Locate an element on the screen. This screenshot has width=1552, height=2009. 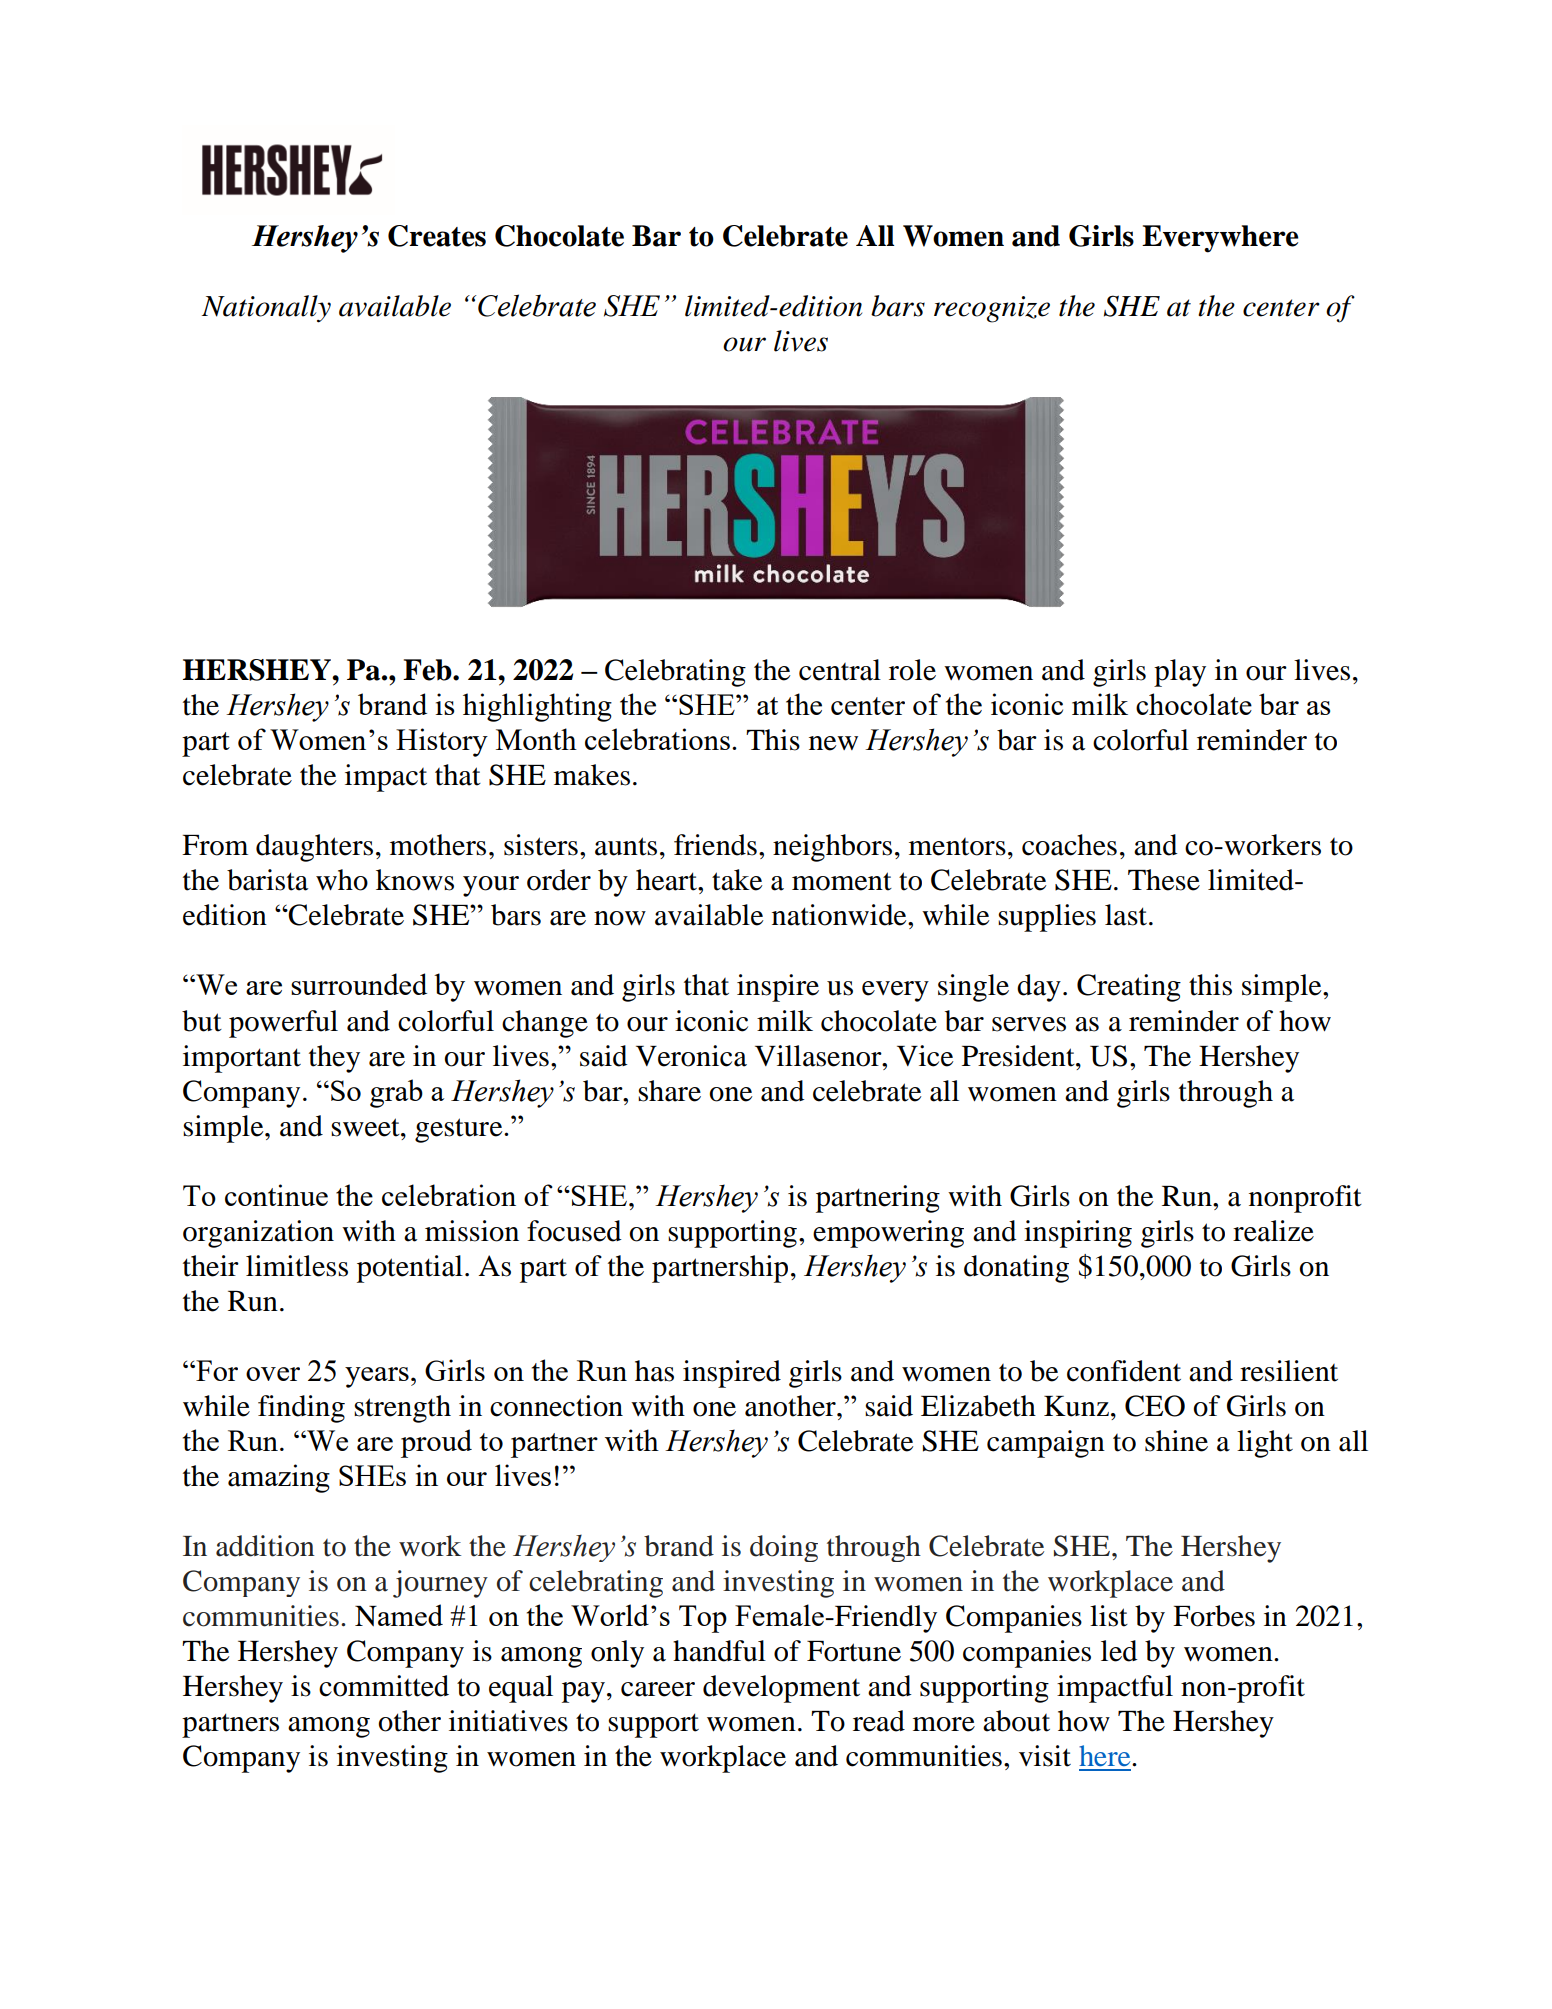
play is located at coordinates (1180, 673).
